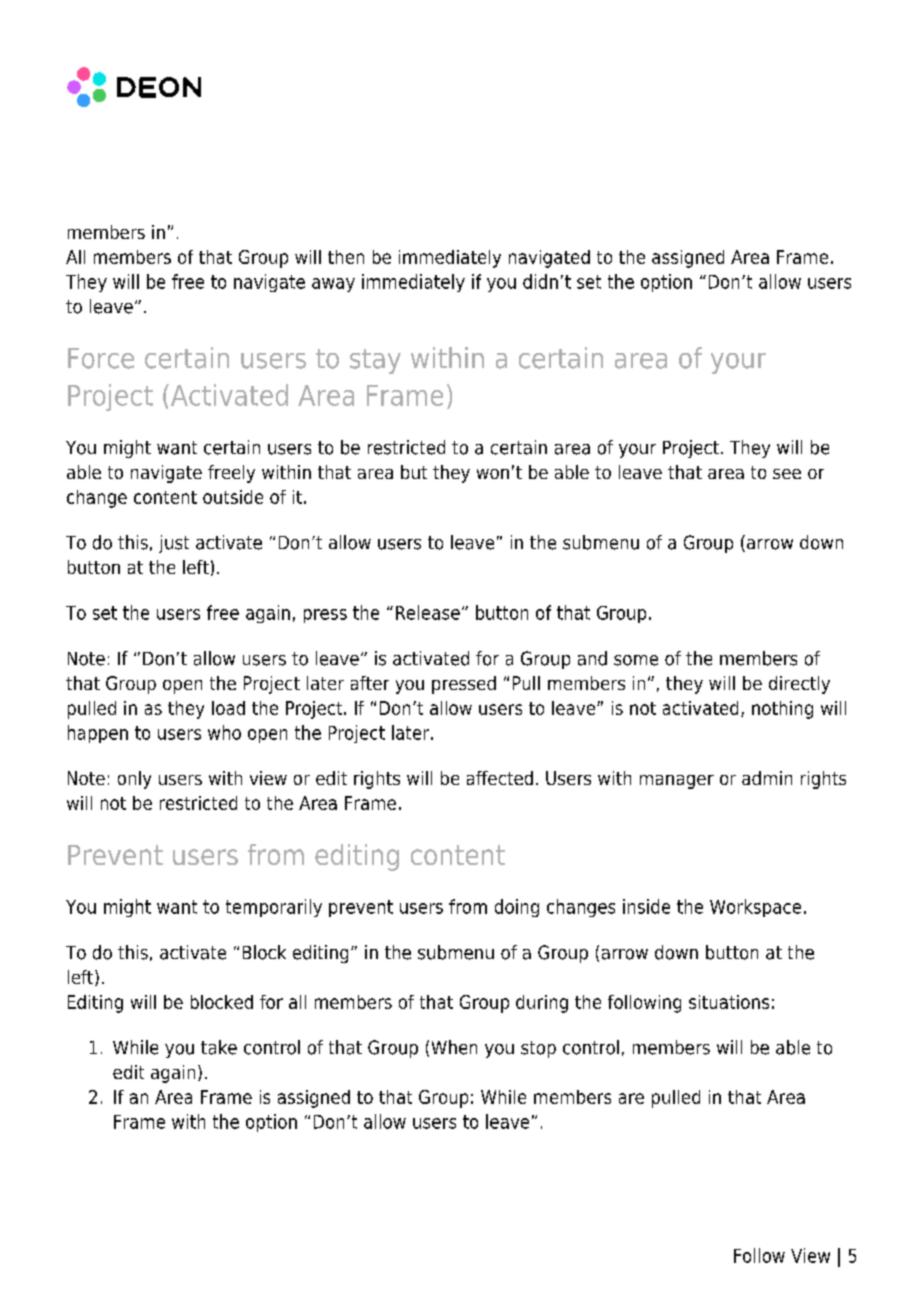  What do you see at coordinates (134, 780) in the screenshot?
I see `only` at bounding box center [134, 780].
